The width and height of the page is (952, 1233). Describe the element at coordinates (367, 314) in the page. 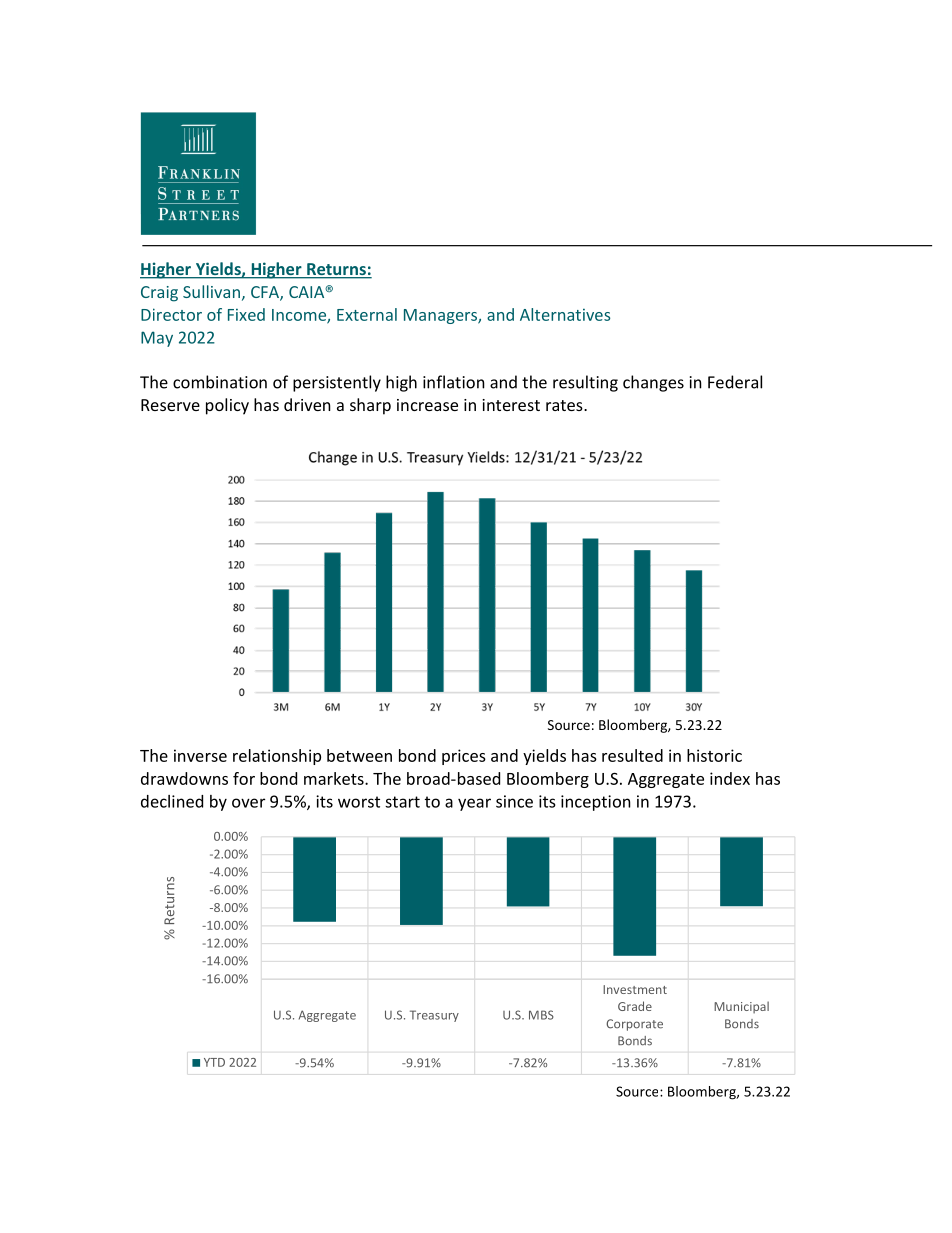

I see `External` at that location.
